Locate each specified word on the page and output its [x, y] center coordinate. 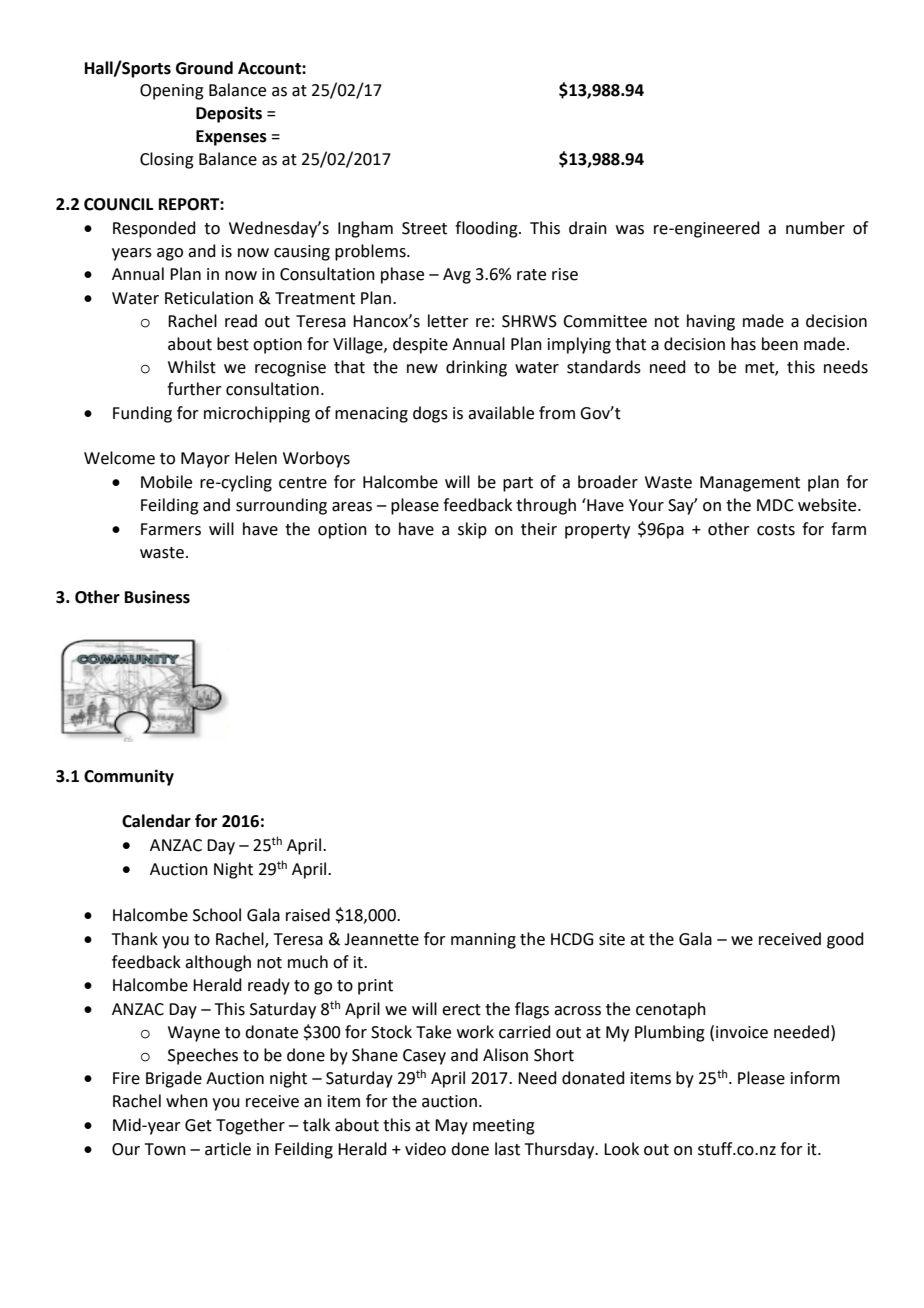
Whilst [192, 367]
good [845, 940]
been [780, 344]
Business [157, 597]
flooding [487, 229]
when [187, 1101]
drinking [476, 368]
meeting [504, 1127]
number [815, 228]
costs [776, 530]
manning [483, 941]
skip [472, 530]
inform [815, 1078]
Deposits [229, 114]
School [217, 915]
